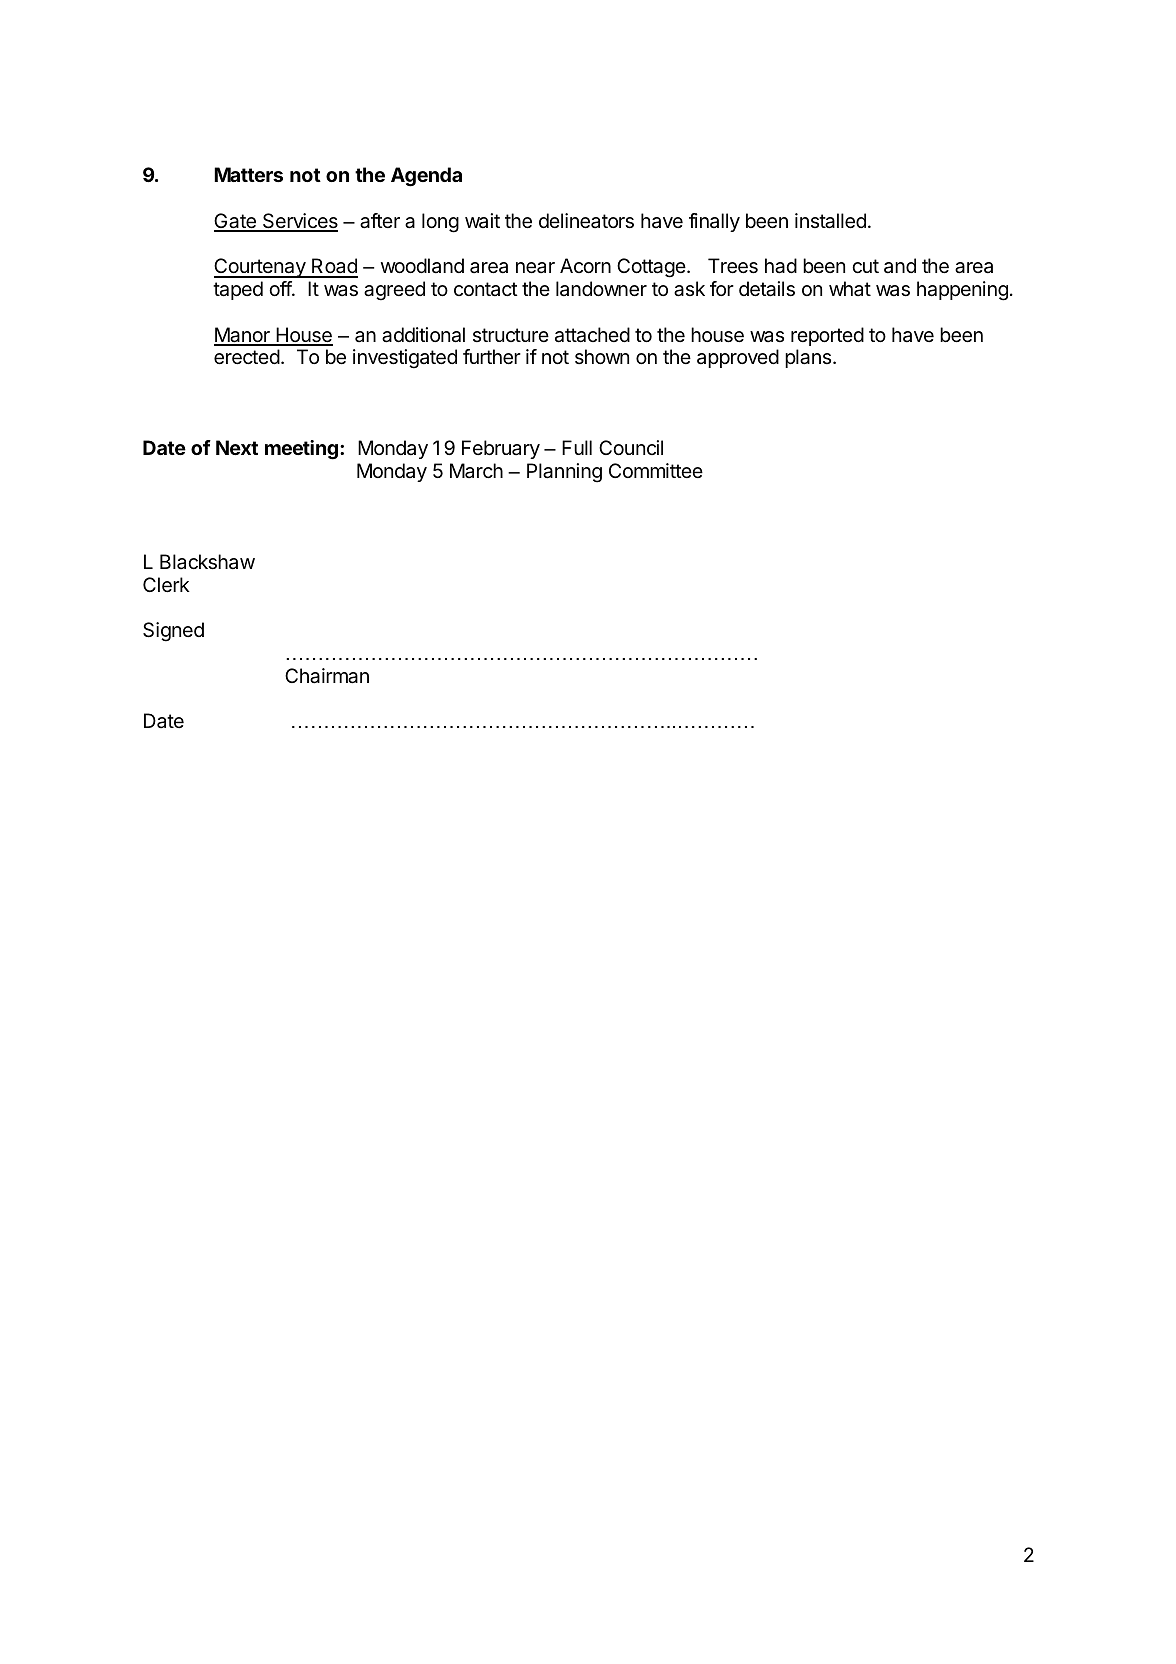 This screenshot has width=1176, height=1664. I want to click on Chairman, so click(327, 676).
